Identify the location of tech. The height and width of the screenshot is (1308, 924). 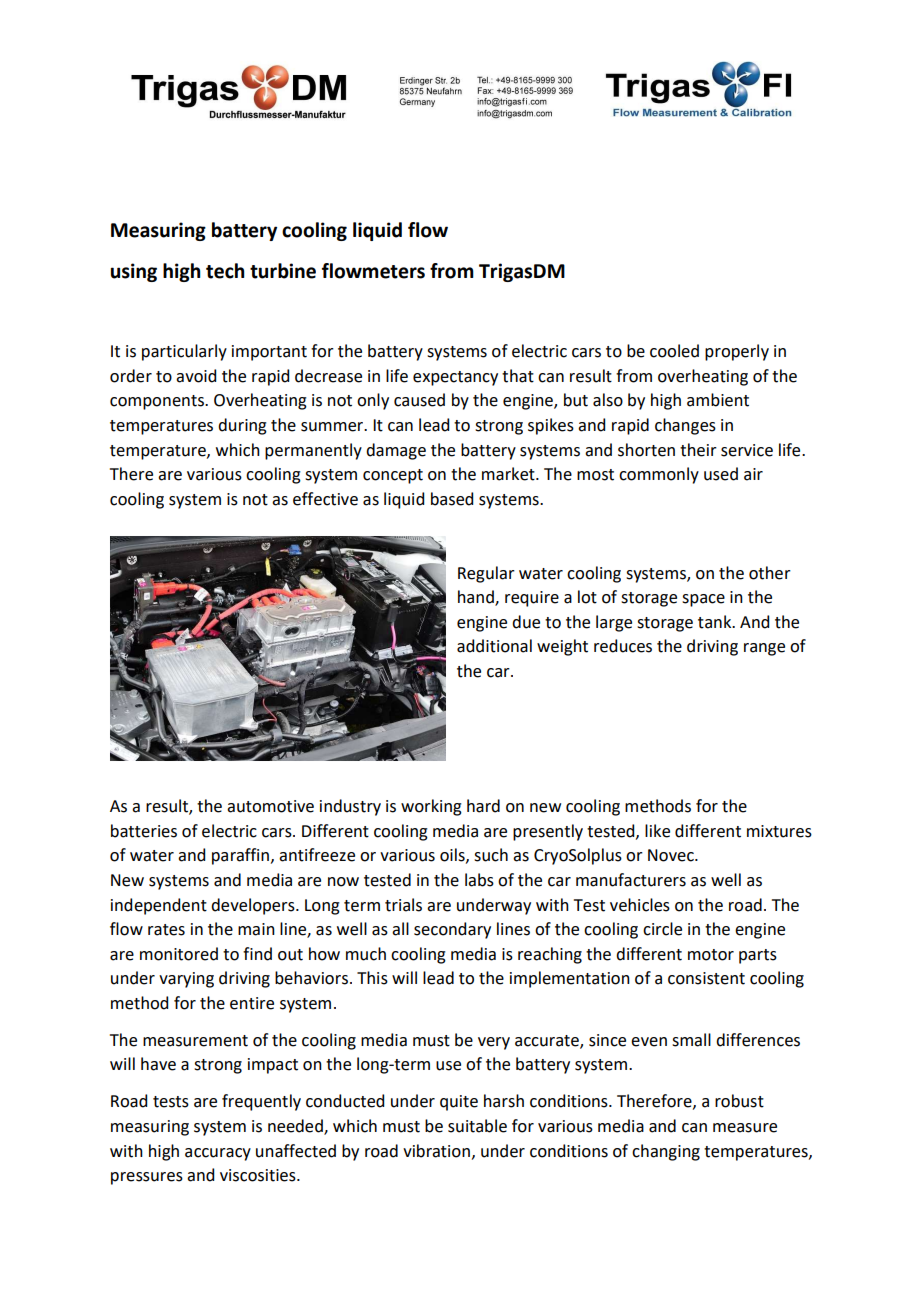
(225, 271).
